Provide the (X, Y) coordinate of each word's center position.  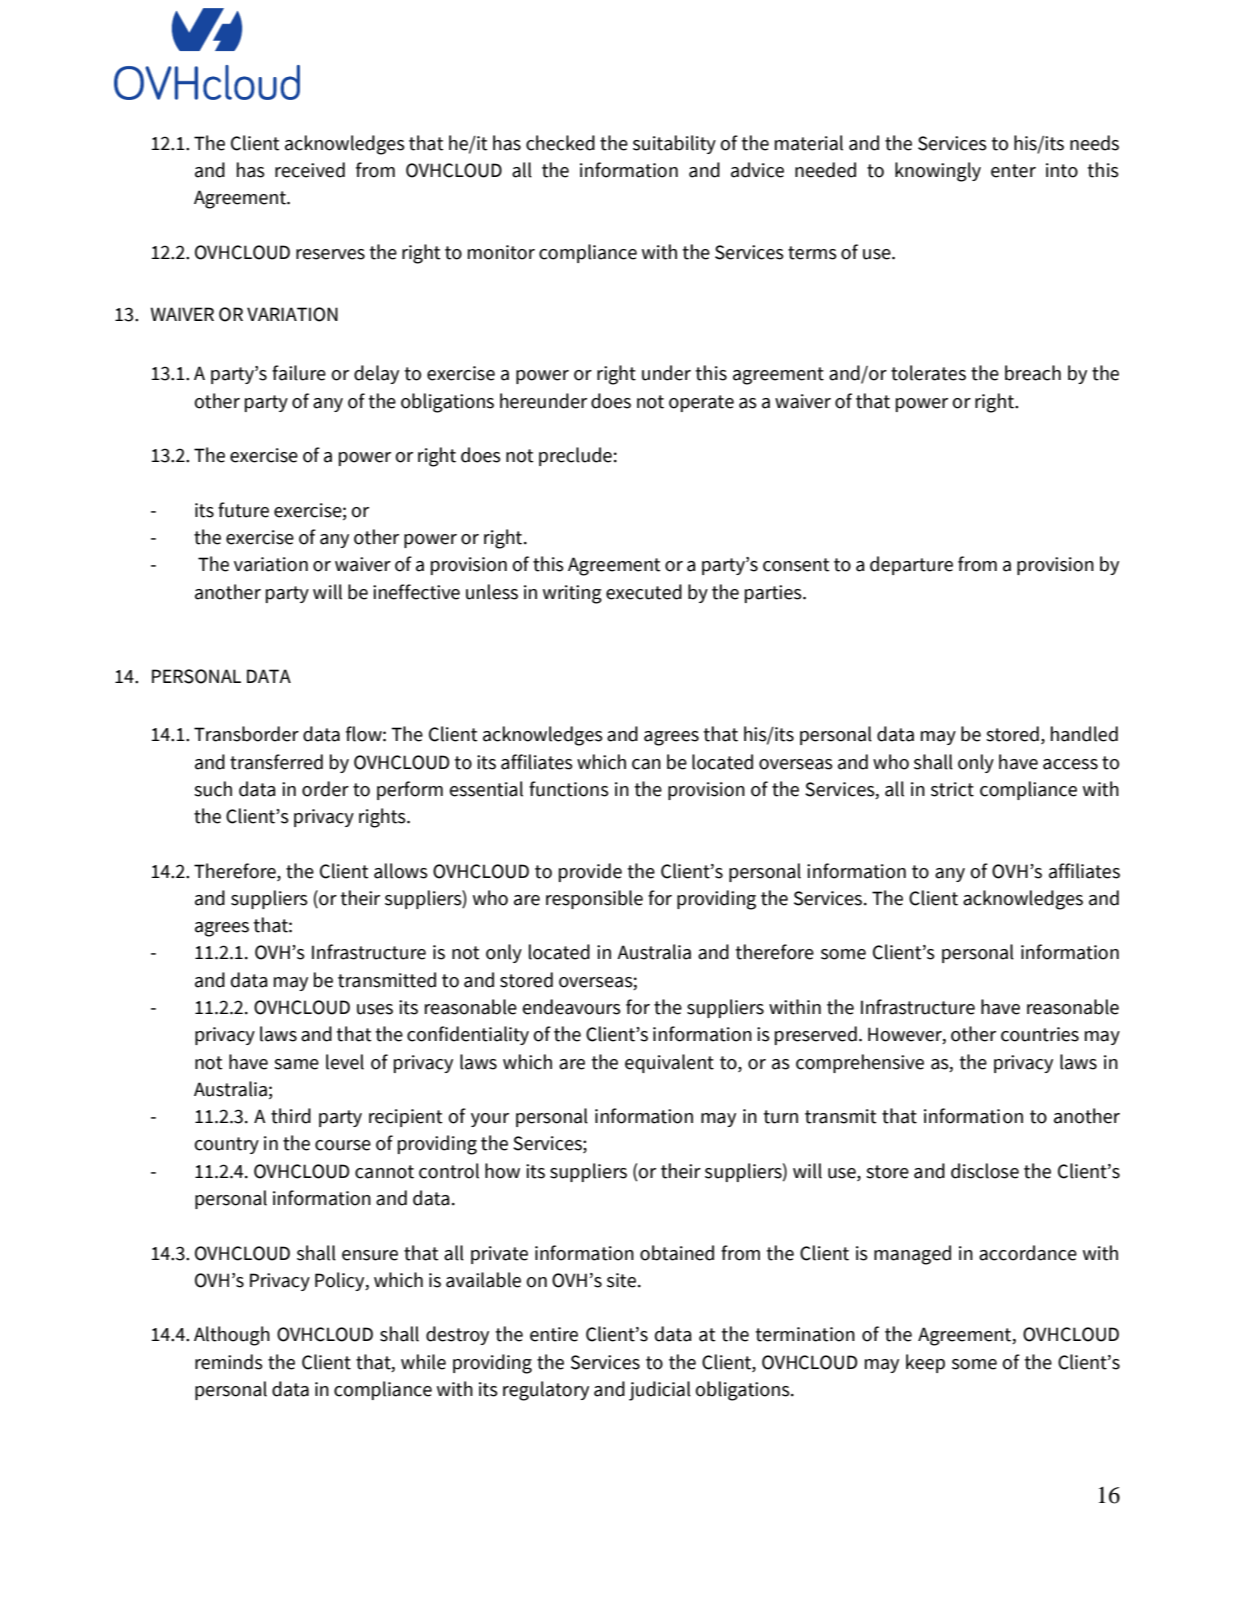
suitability (674, 144)
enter (1013, 171)
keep (925, 1363)
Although (232, 1336)
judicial (660, 1391)
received (310, 170)
